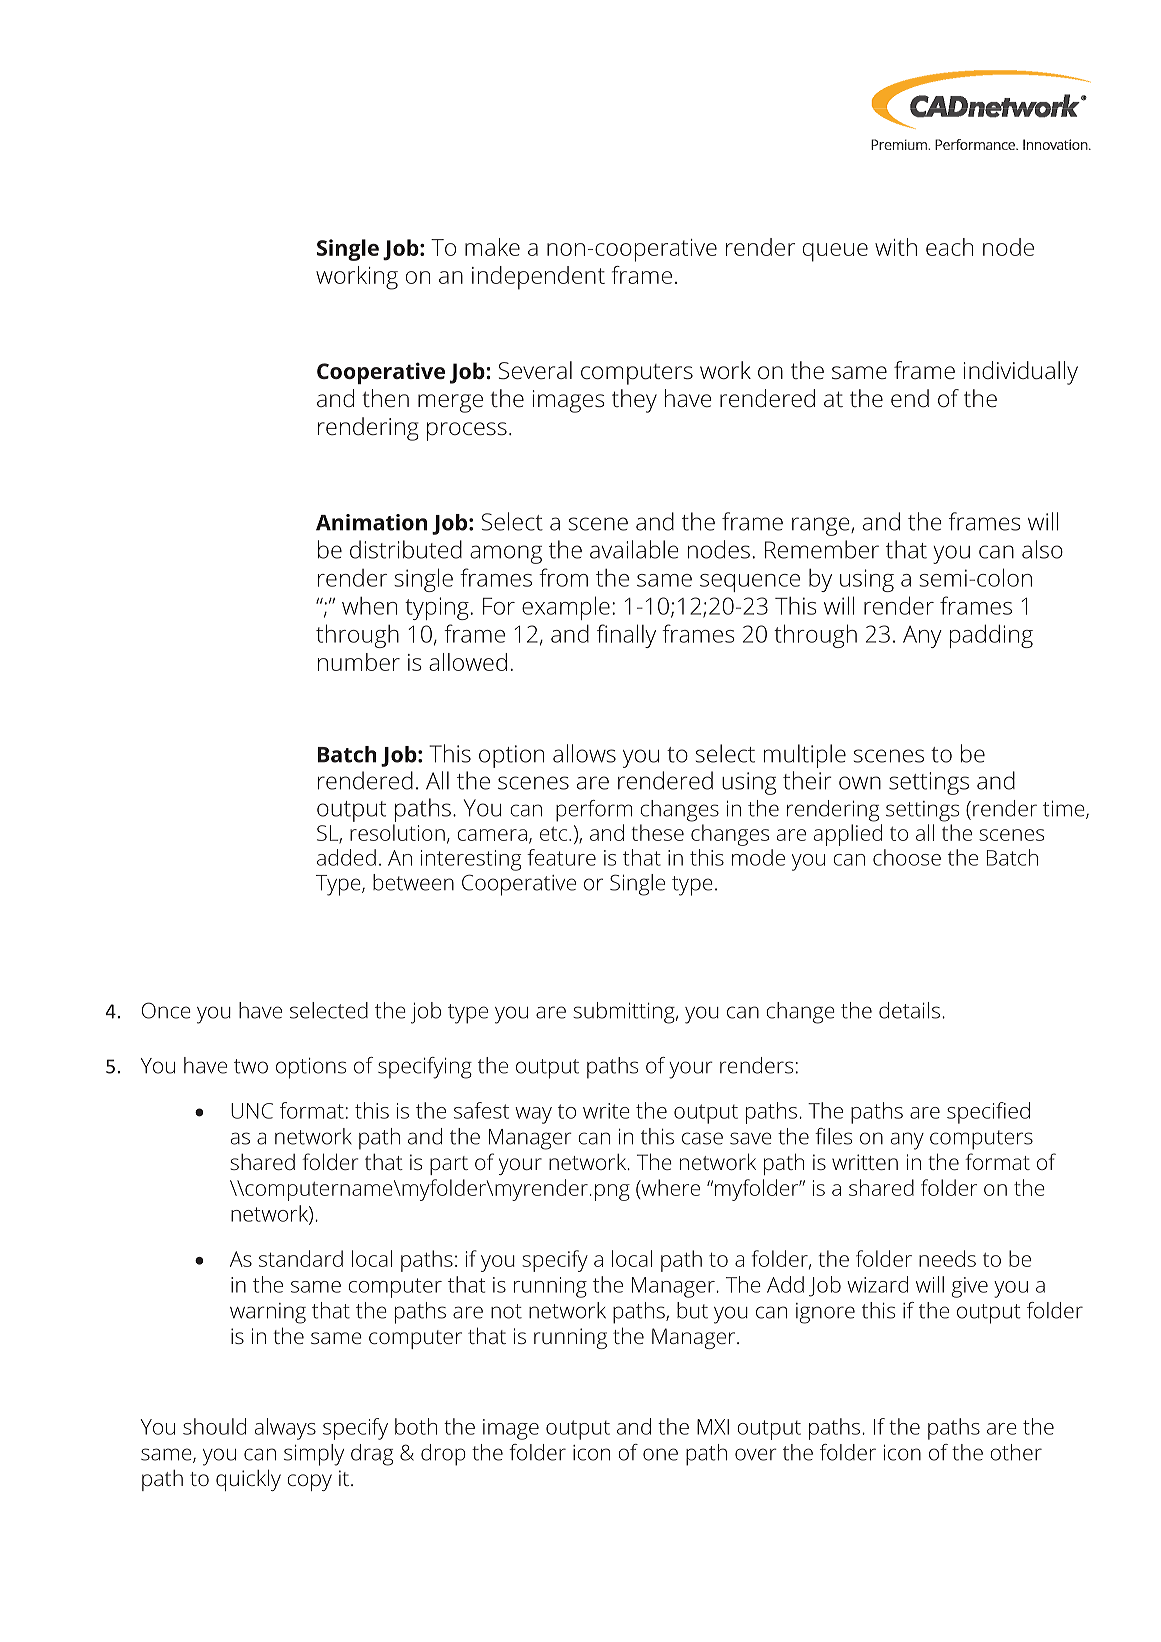 The width and height of the image is (1161, 1642). Describe the element at coordinates (949, 247) in the image. I see `each` at that location.
